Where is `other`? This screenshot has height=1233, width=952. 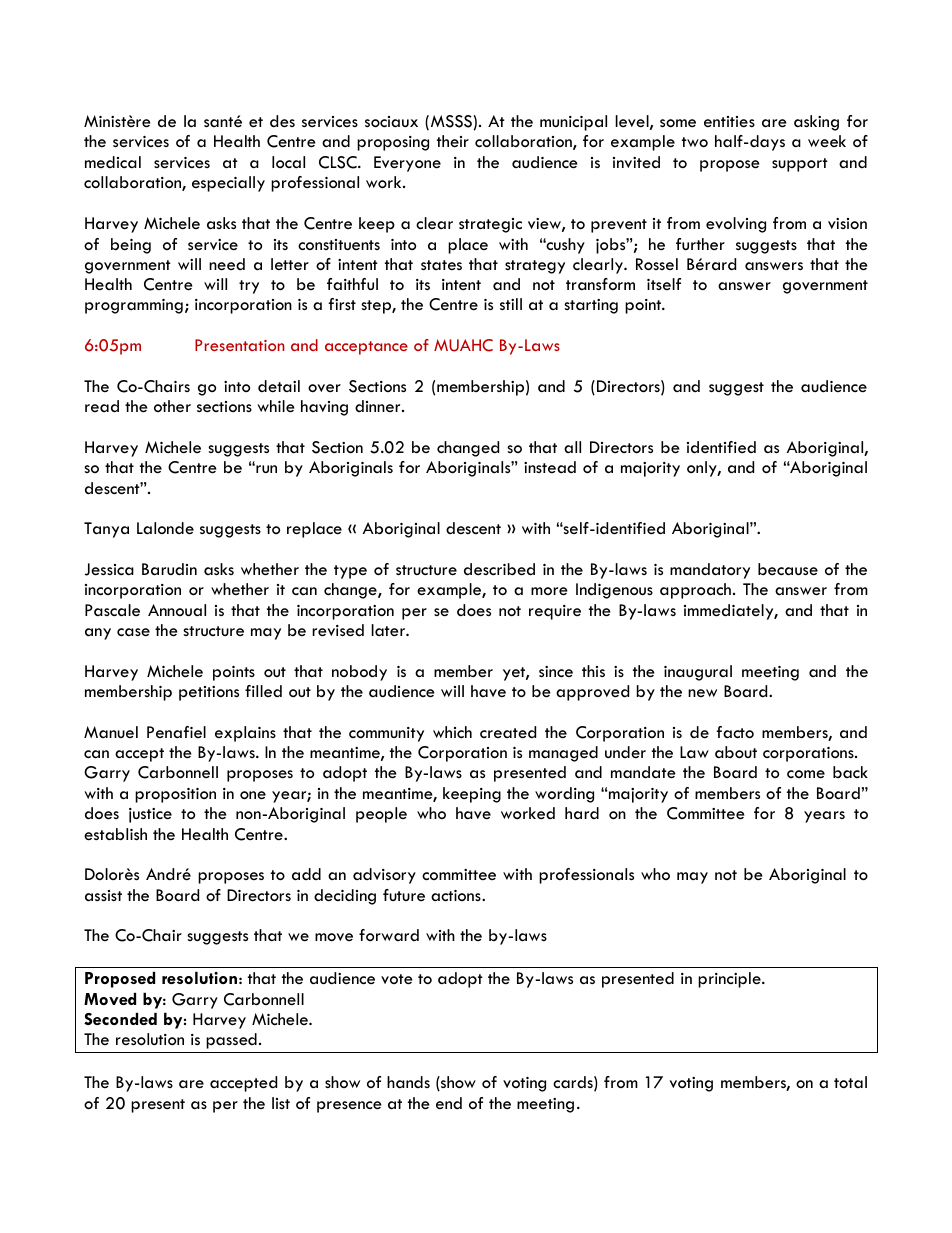 other is located at coordinates (172, 406).
